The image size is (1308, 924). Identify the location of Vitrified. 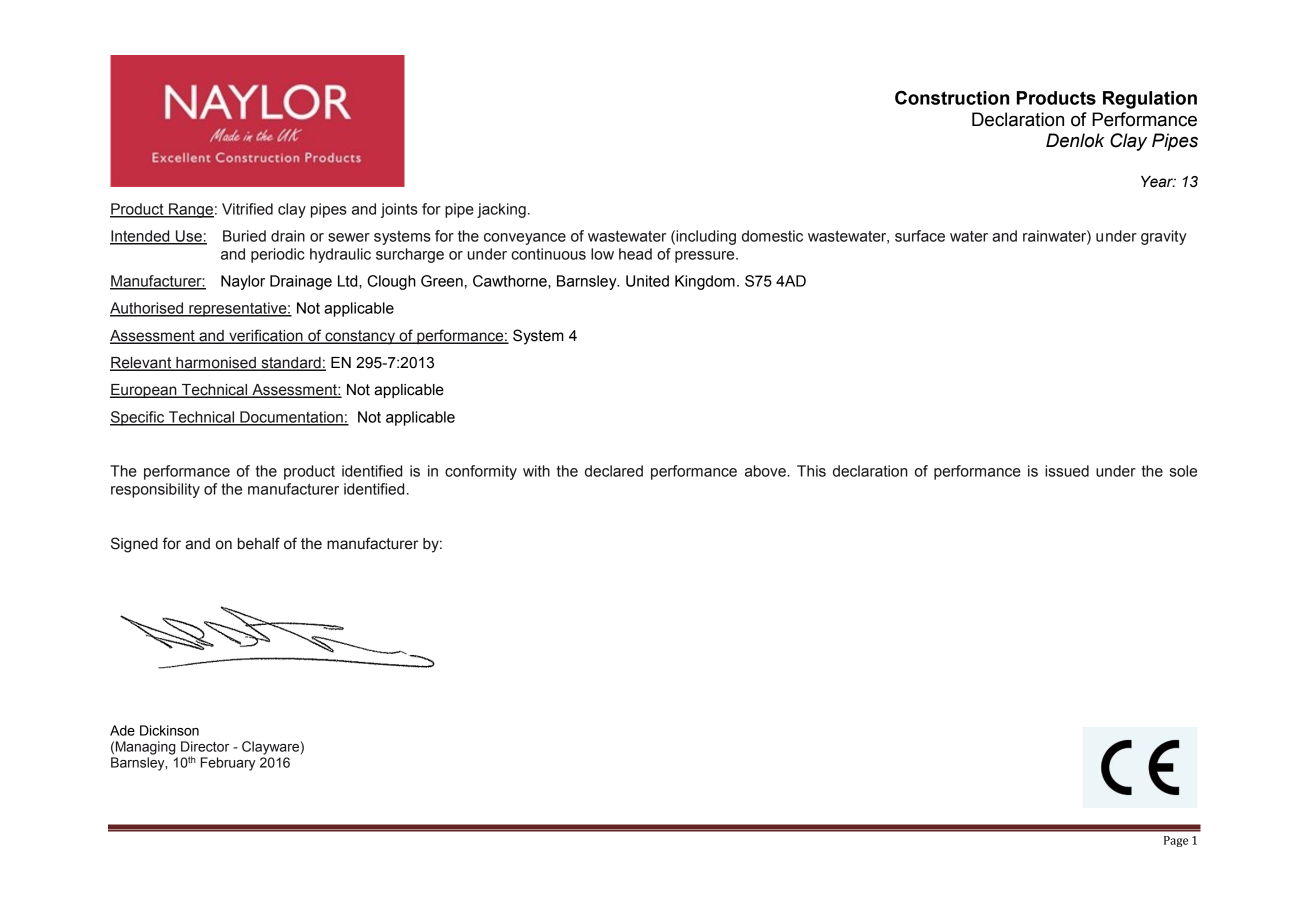
(247, 209).
